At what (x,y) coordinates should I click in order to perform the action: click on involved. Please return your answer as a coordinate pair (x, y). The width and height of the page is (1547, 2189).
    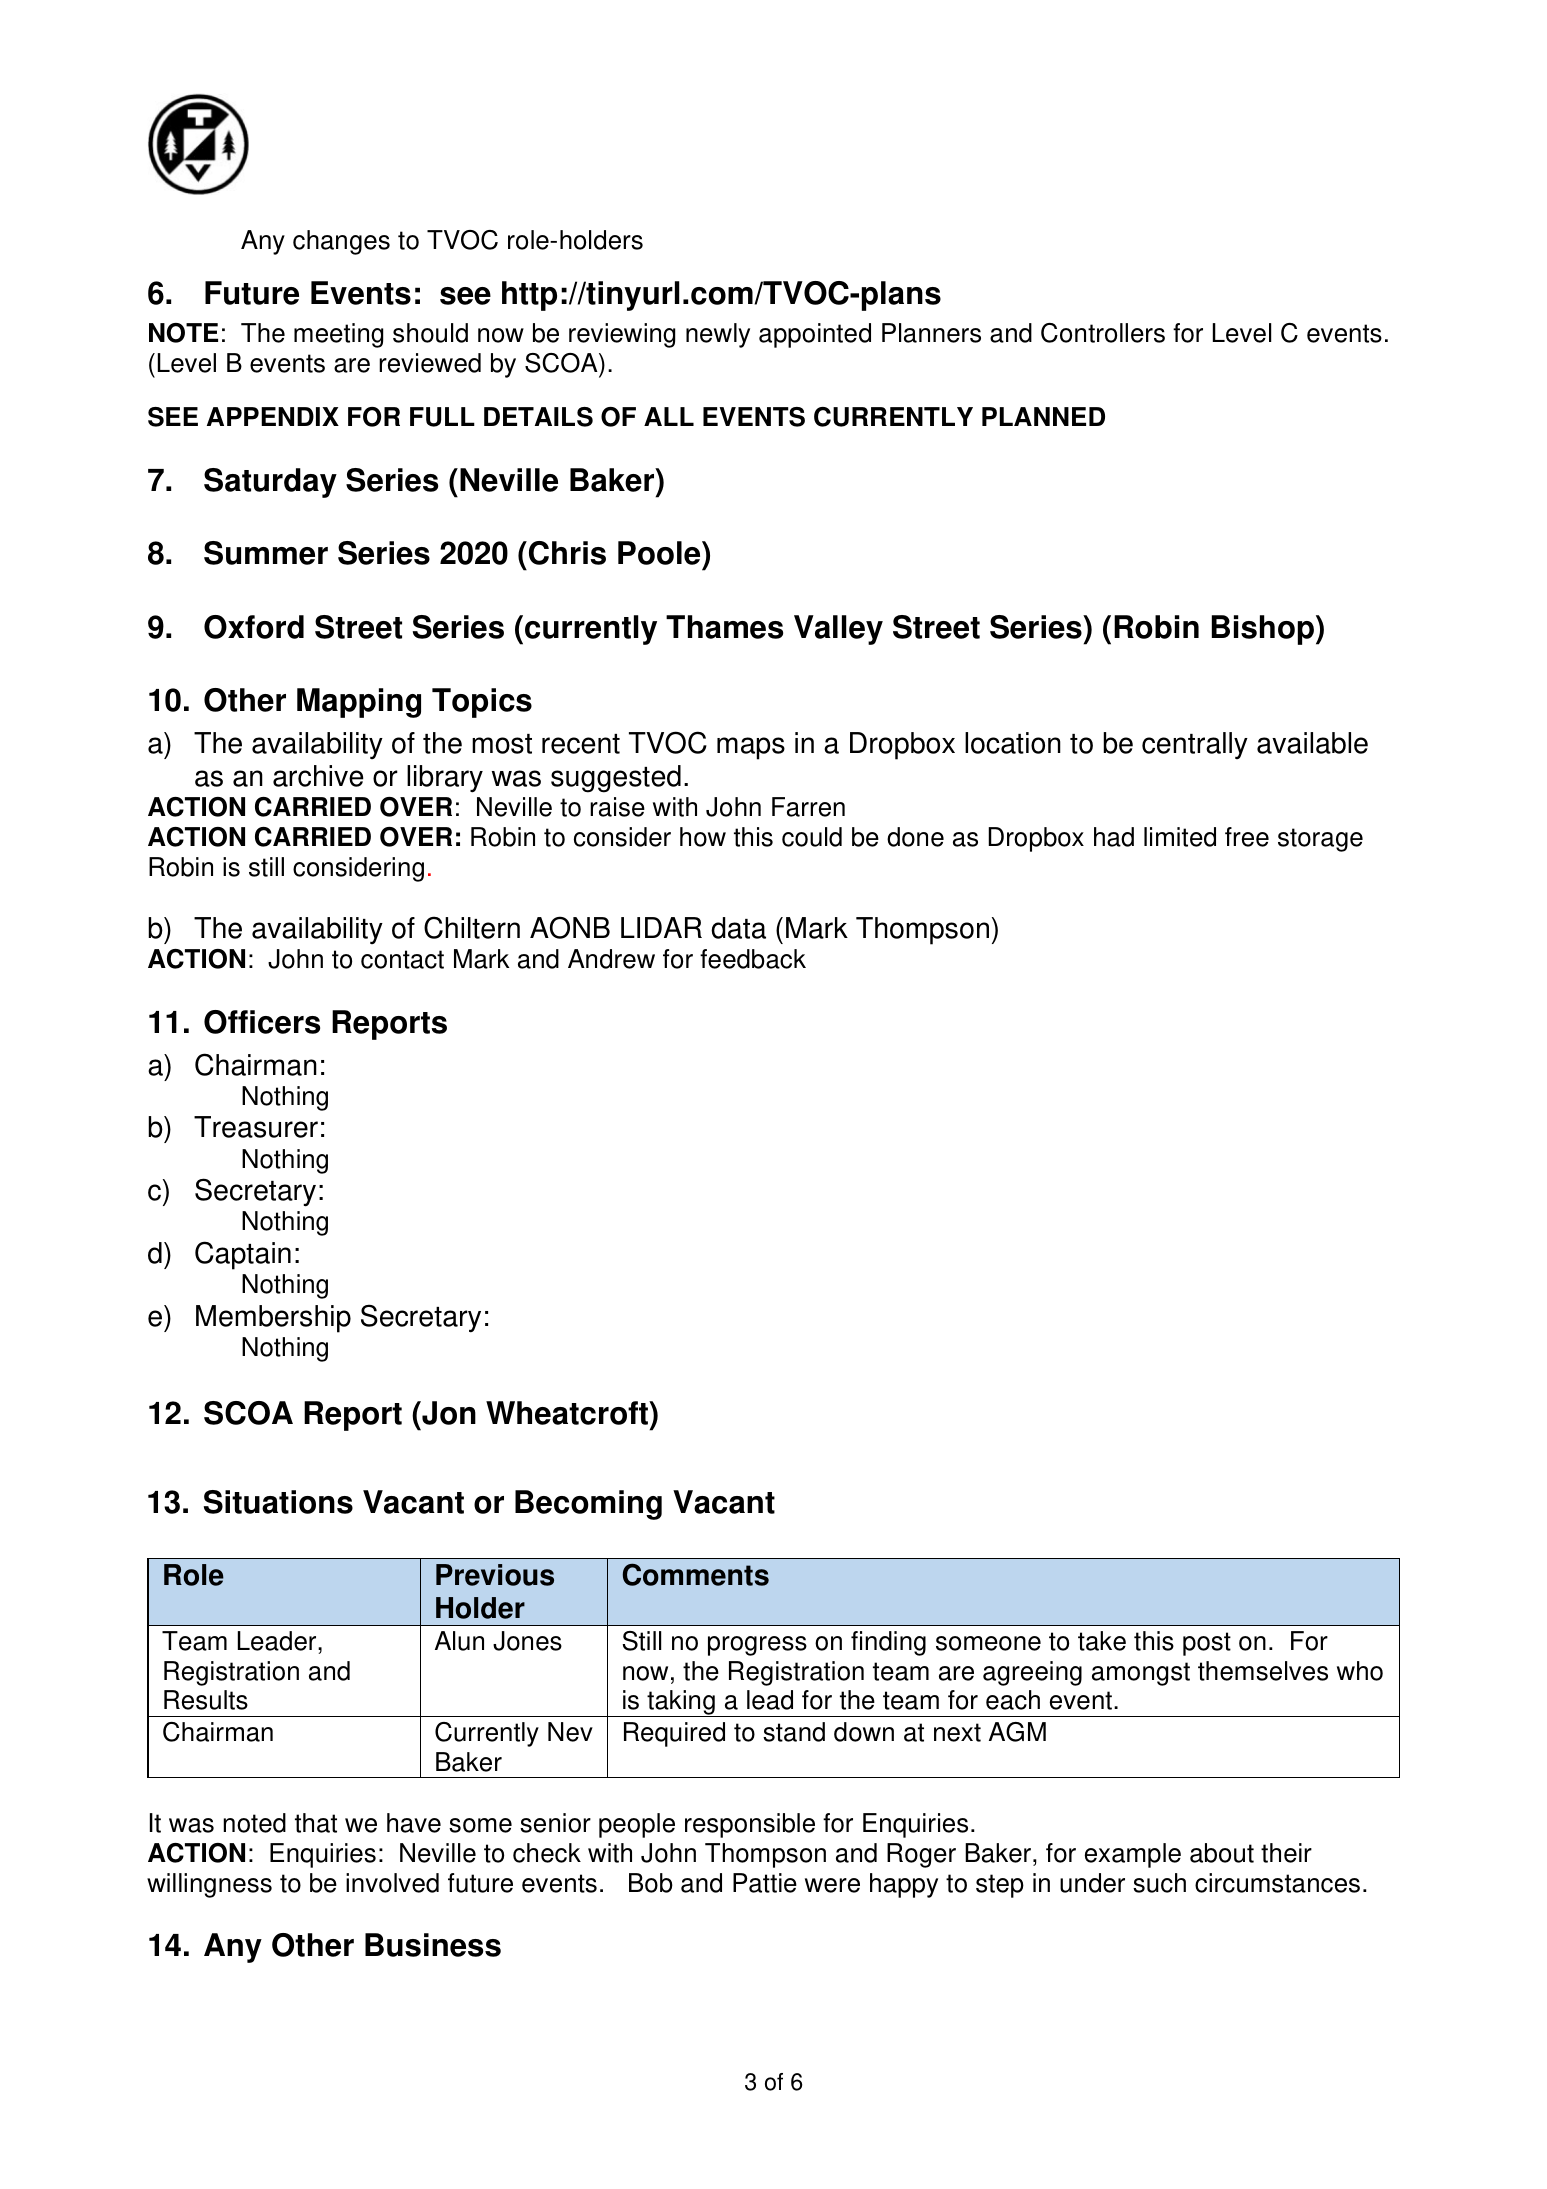
    Looking at the image, I should click on (392, 1883).
